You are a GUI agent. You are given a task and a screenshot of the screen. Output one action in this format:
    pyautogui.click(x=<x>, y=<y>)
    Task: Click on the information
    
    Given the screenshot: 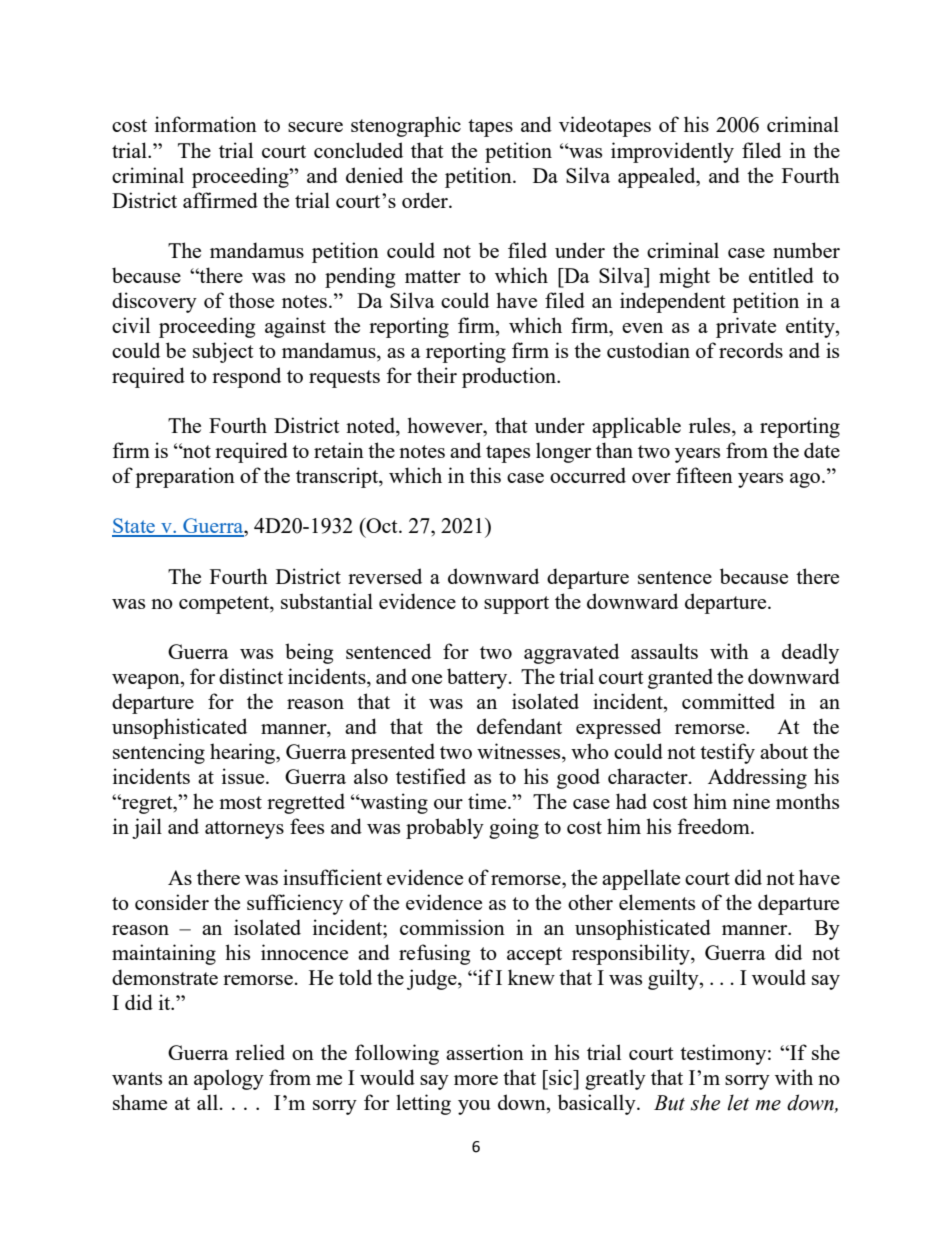 What is the action you would take?
    pyautogui.click(x=206, y=124)
